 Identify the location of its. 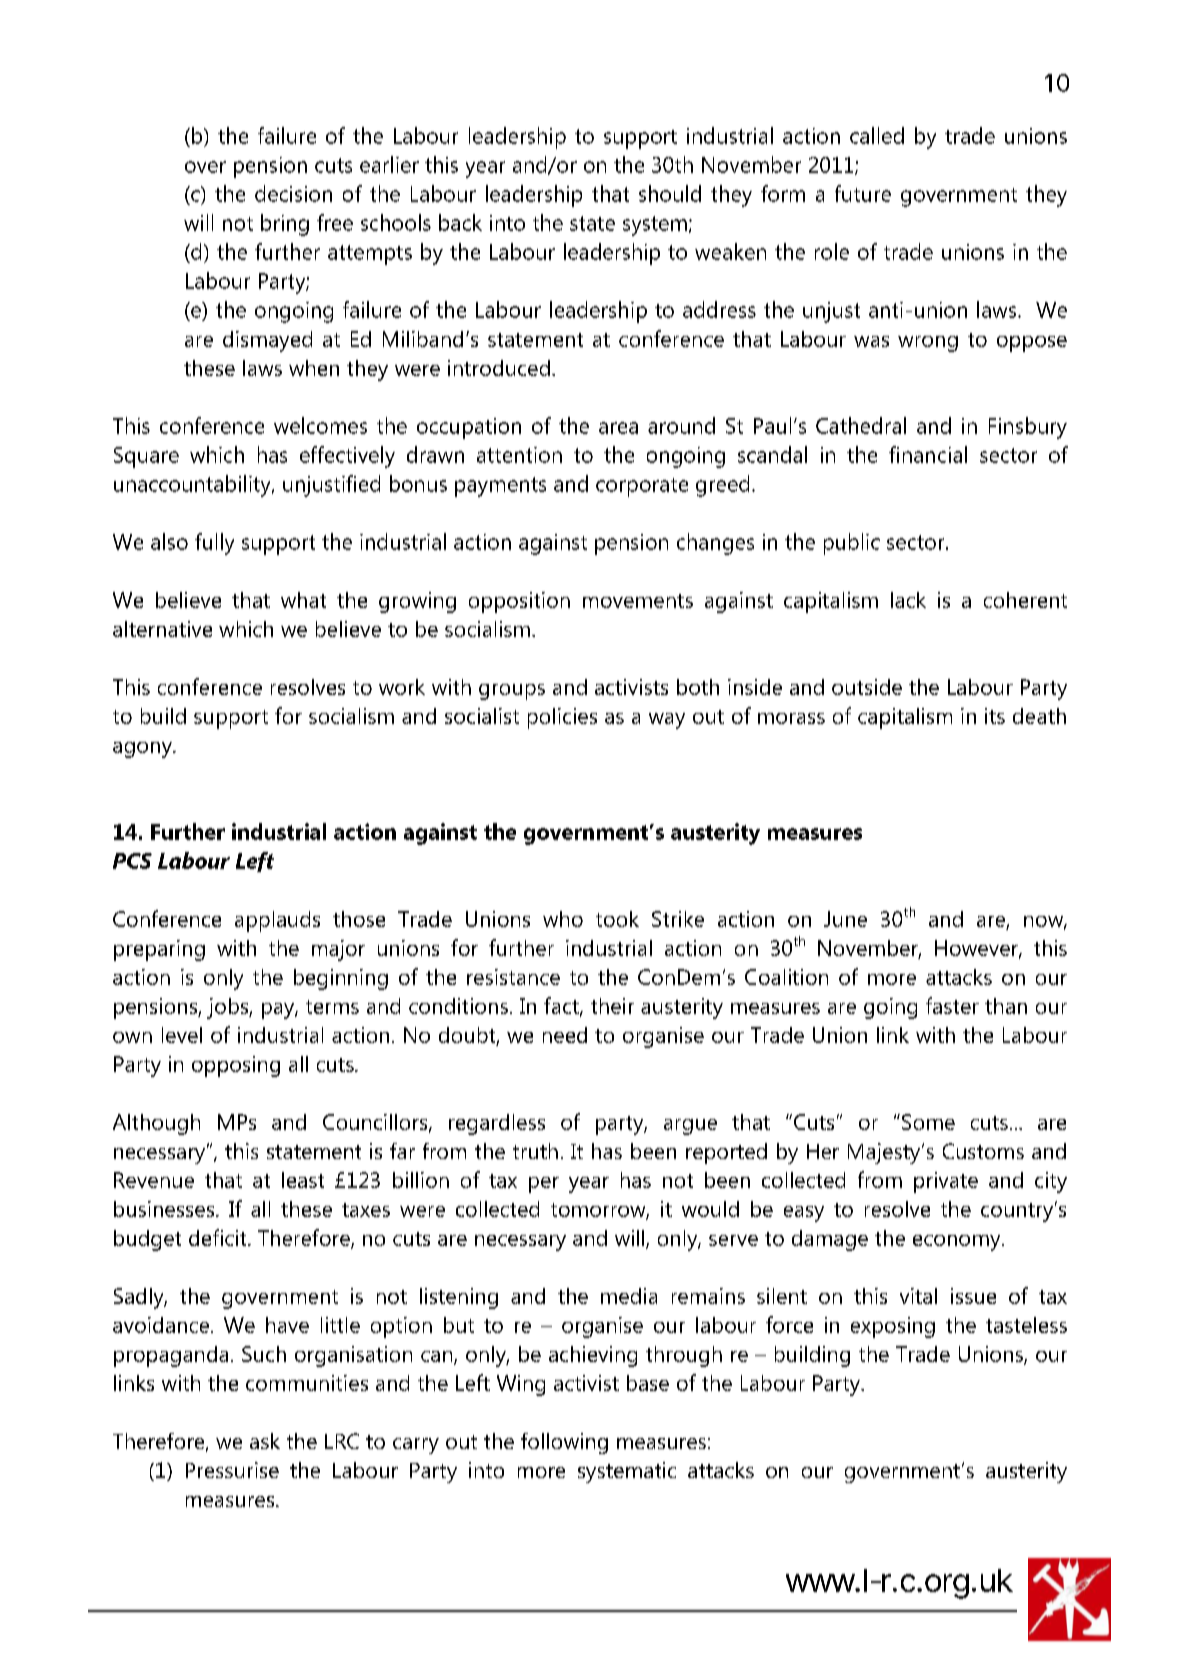
(995, 716).
